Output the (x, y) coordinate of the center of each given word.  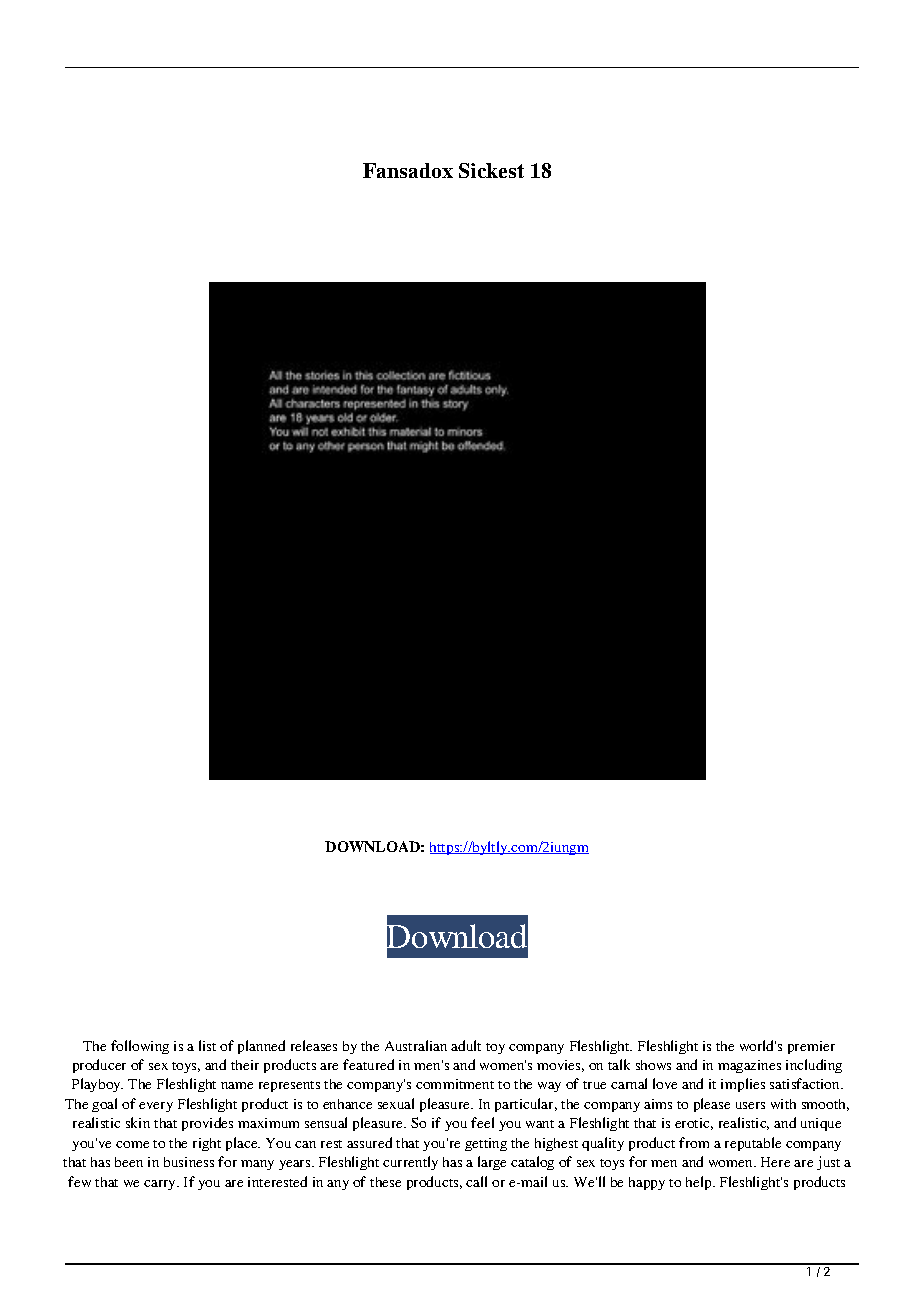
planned (261, 1047)
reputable (753, 1144)
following (140, 1047)
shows (653, 1065)
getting (486, 1144)
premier (811, 1047)
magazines (749, 1066)
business (189, 1162)
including (814, 1066)
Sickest (491, 170)
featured (368, 1064)
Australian (416, 1045)
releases (314, 1045)
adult (466, 1045)
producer (99, 1066)
